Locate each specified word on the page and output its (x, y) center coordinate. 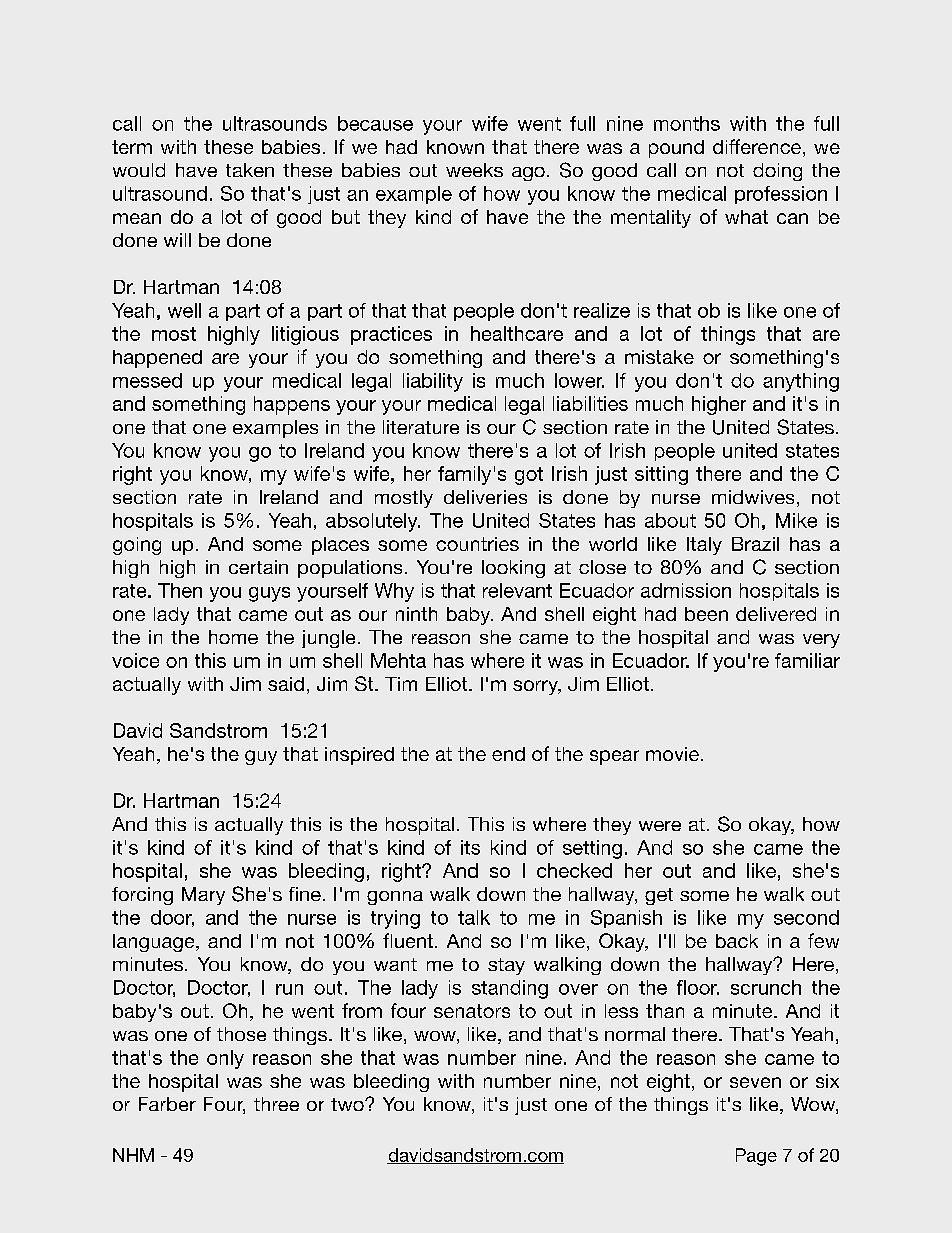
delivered (776, 614)
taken (250, 170)
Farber (167, 1104)
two (348, 1104)
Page (756, 1157)
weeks (474, 170)
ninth (416, 614)
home (233, 637)
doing (777, 172)
